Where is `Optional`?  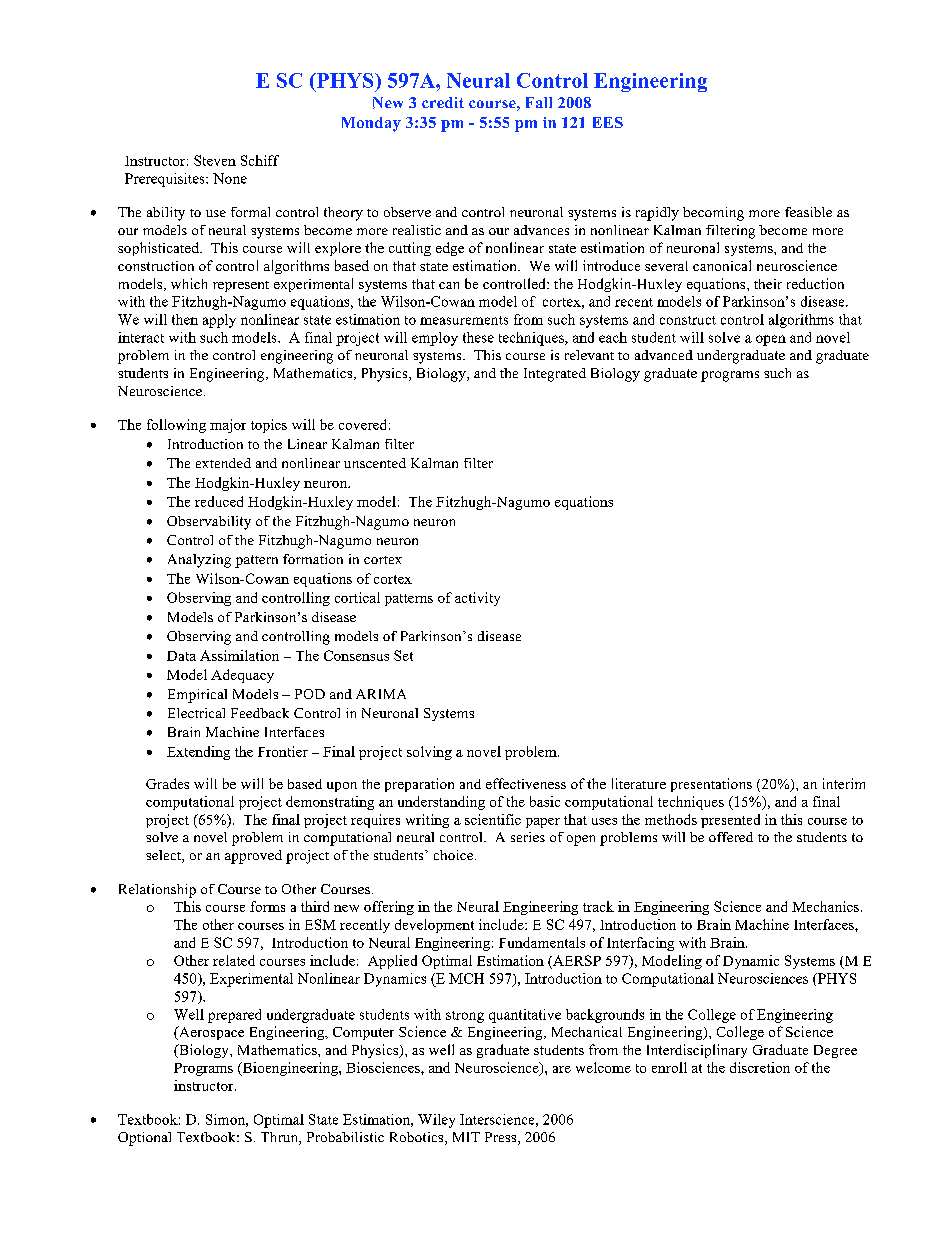 Optional is located at coordinates (144, 1139).
